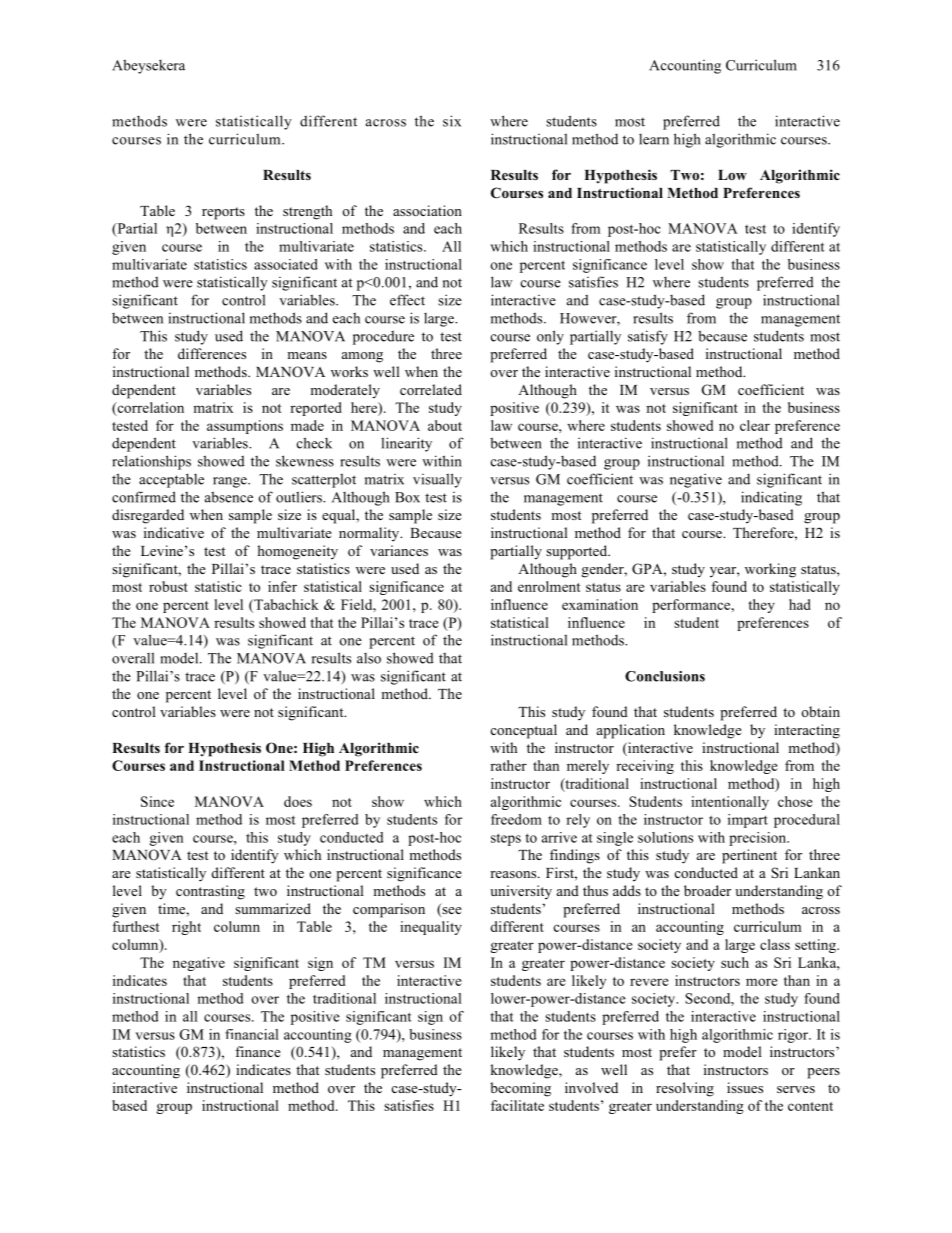 The width and height of the screenshot is (952, 1233). What do you see at coordinates (452, 121) in the screenshot?
I see `six` at bounding box center [452, 121].
